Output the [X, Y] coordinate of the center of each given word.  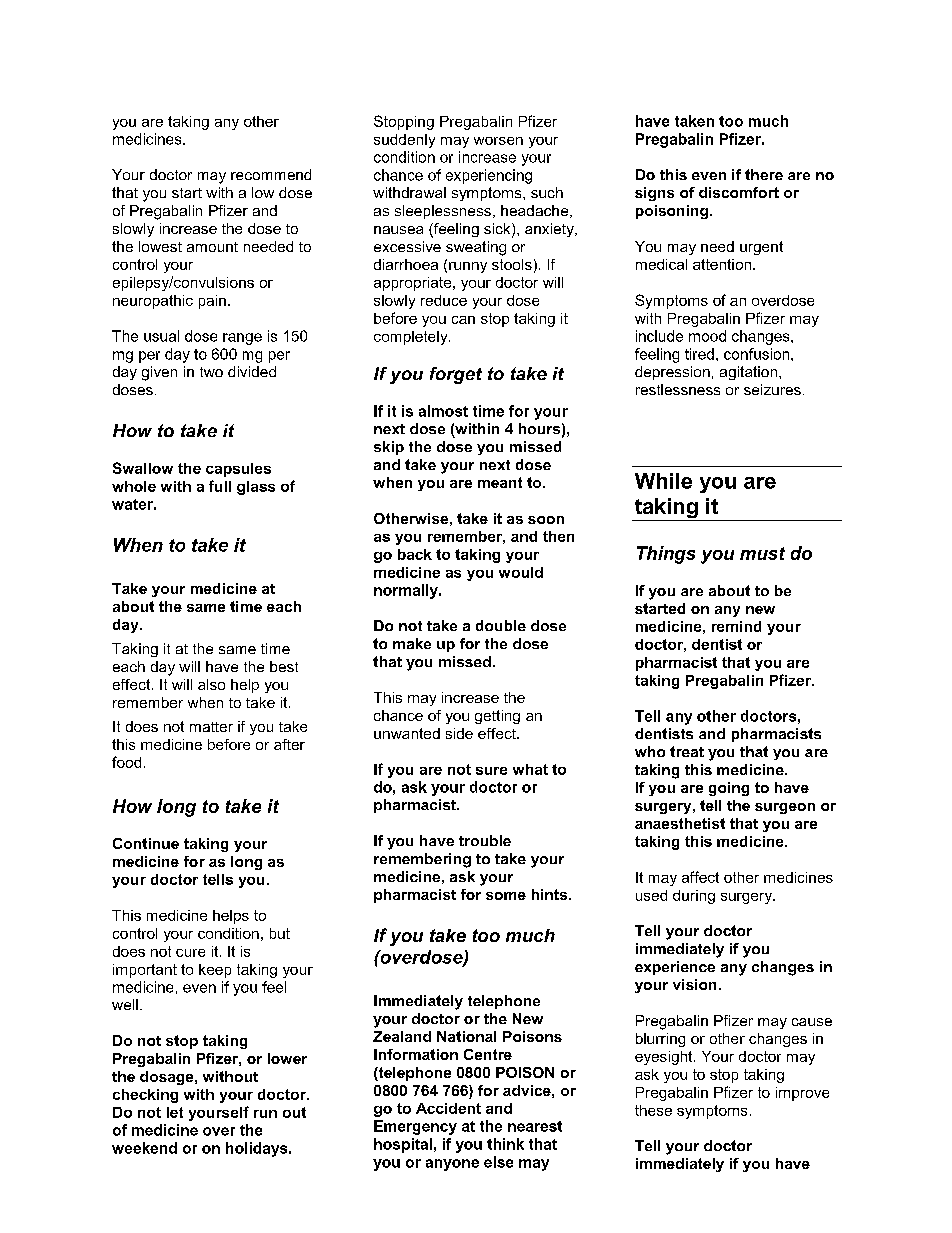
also [211, 684]
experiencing [489, 176]
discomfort [739, 192]
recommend [271, 174]
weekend [144, 1148]
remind [736, 626]
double [501, 625]
